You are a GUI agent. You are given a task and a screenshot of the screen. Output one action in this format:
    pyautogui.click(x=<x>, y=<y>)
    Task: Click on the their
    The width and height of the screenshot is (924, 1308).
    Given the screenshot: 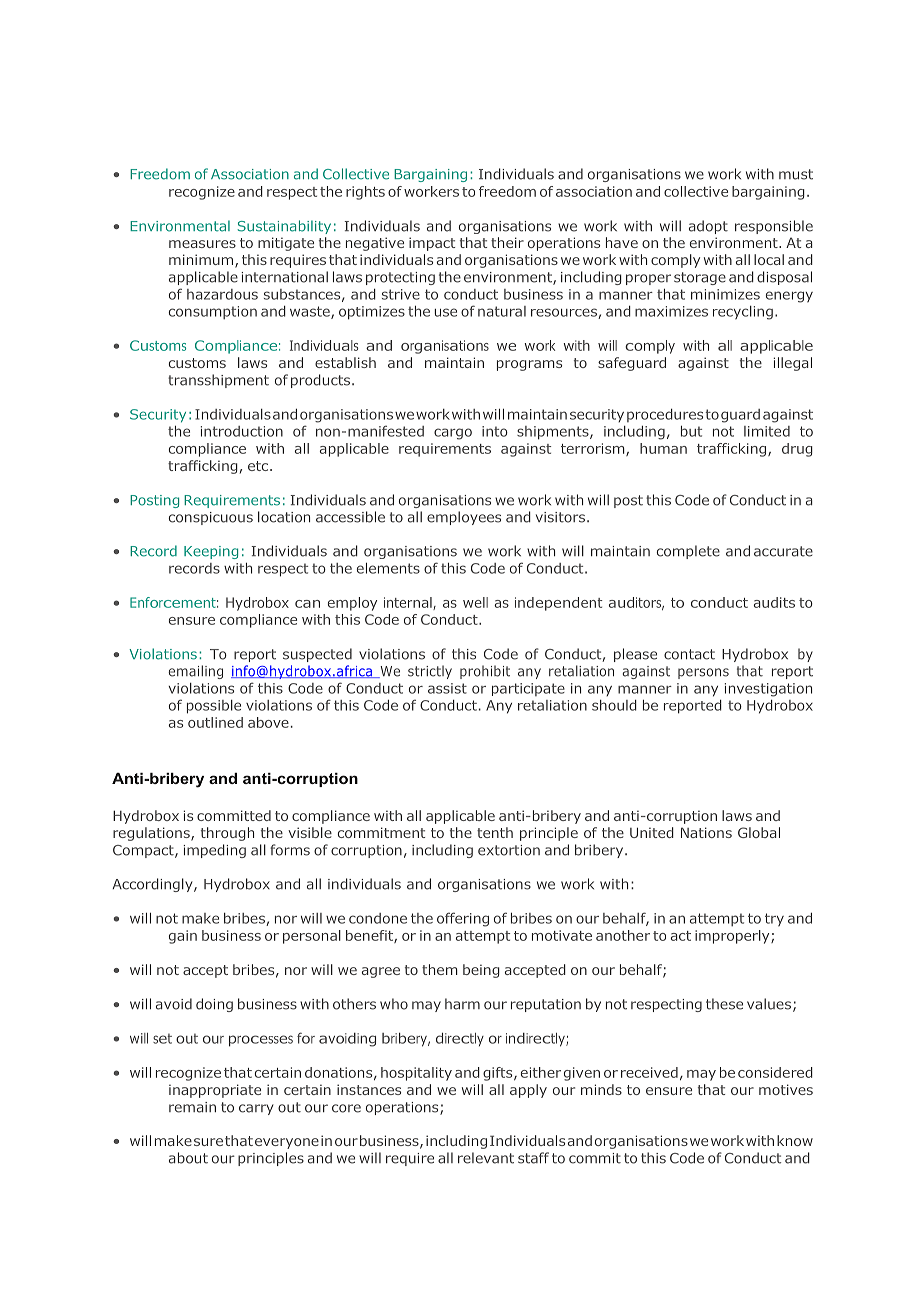 What is the action you would take?
    pyautogui.click(x=507, y=242)
